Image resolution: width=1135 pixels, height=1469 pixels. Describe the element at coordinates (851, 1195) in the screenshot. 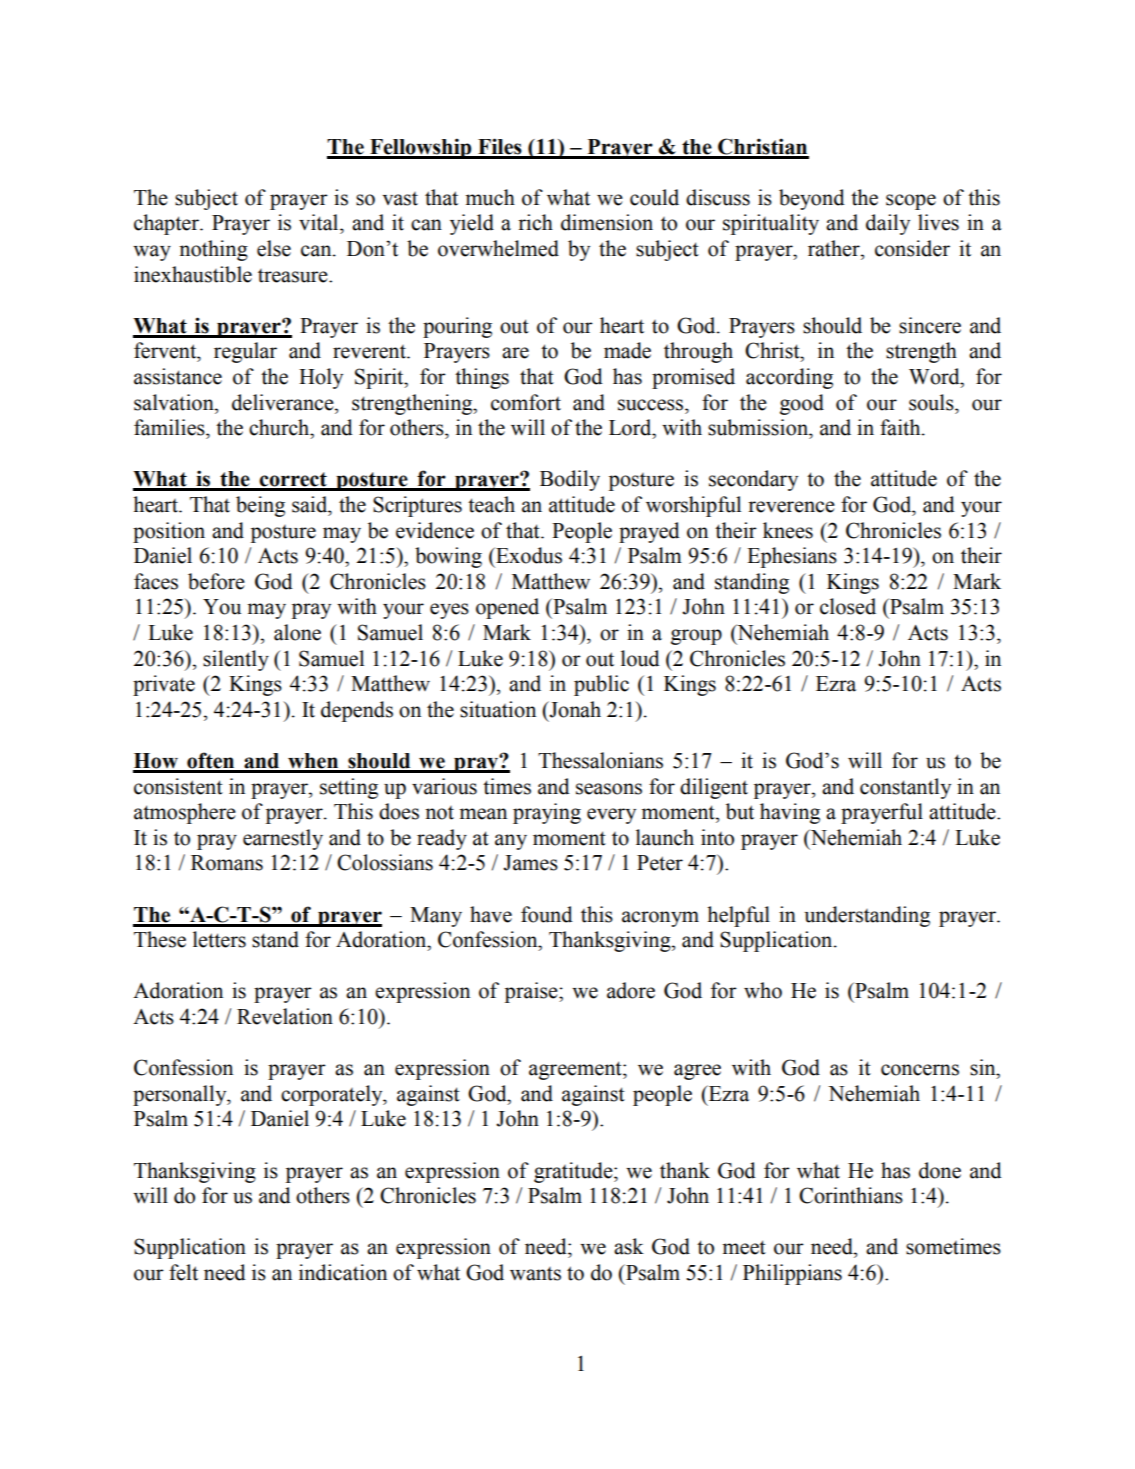

I see `Corinthians` at that location.
